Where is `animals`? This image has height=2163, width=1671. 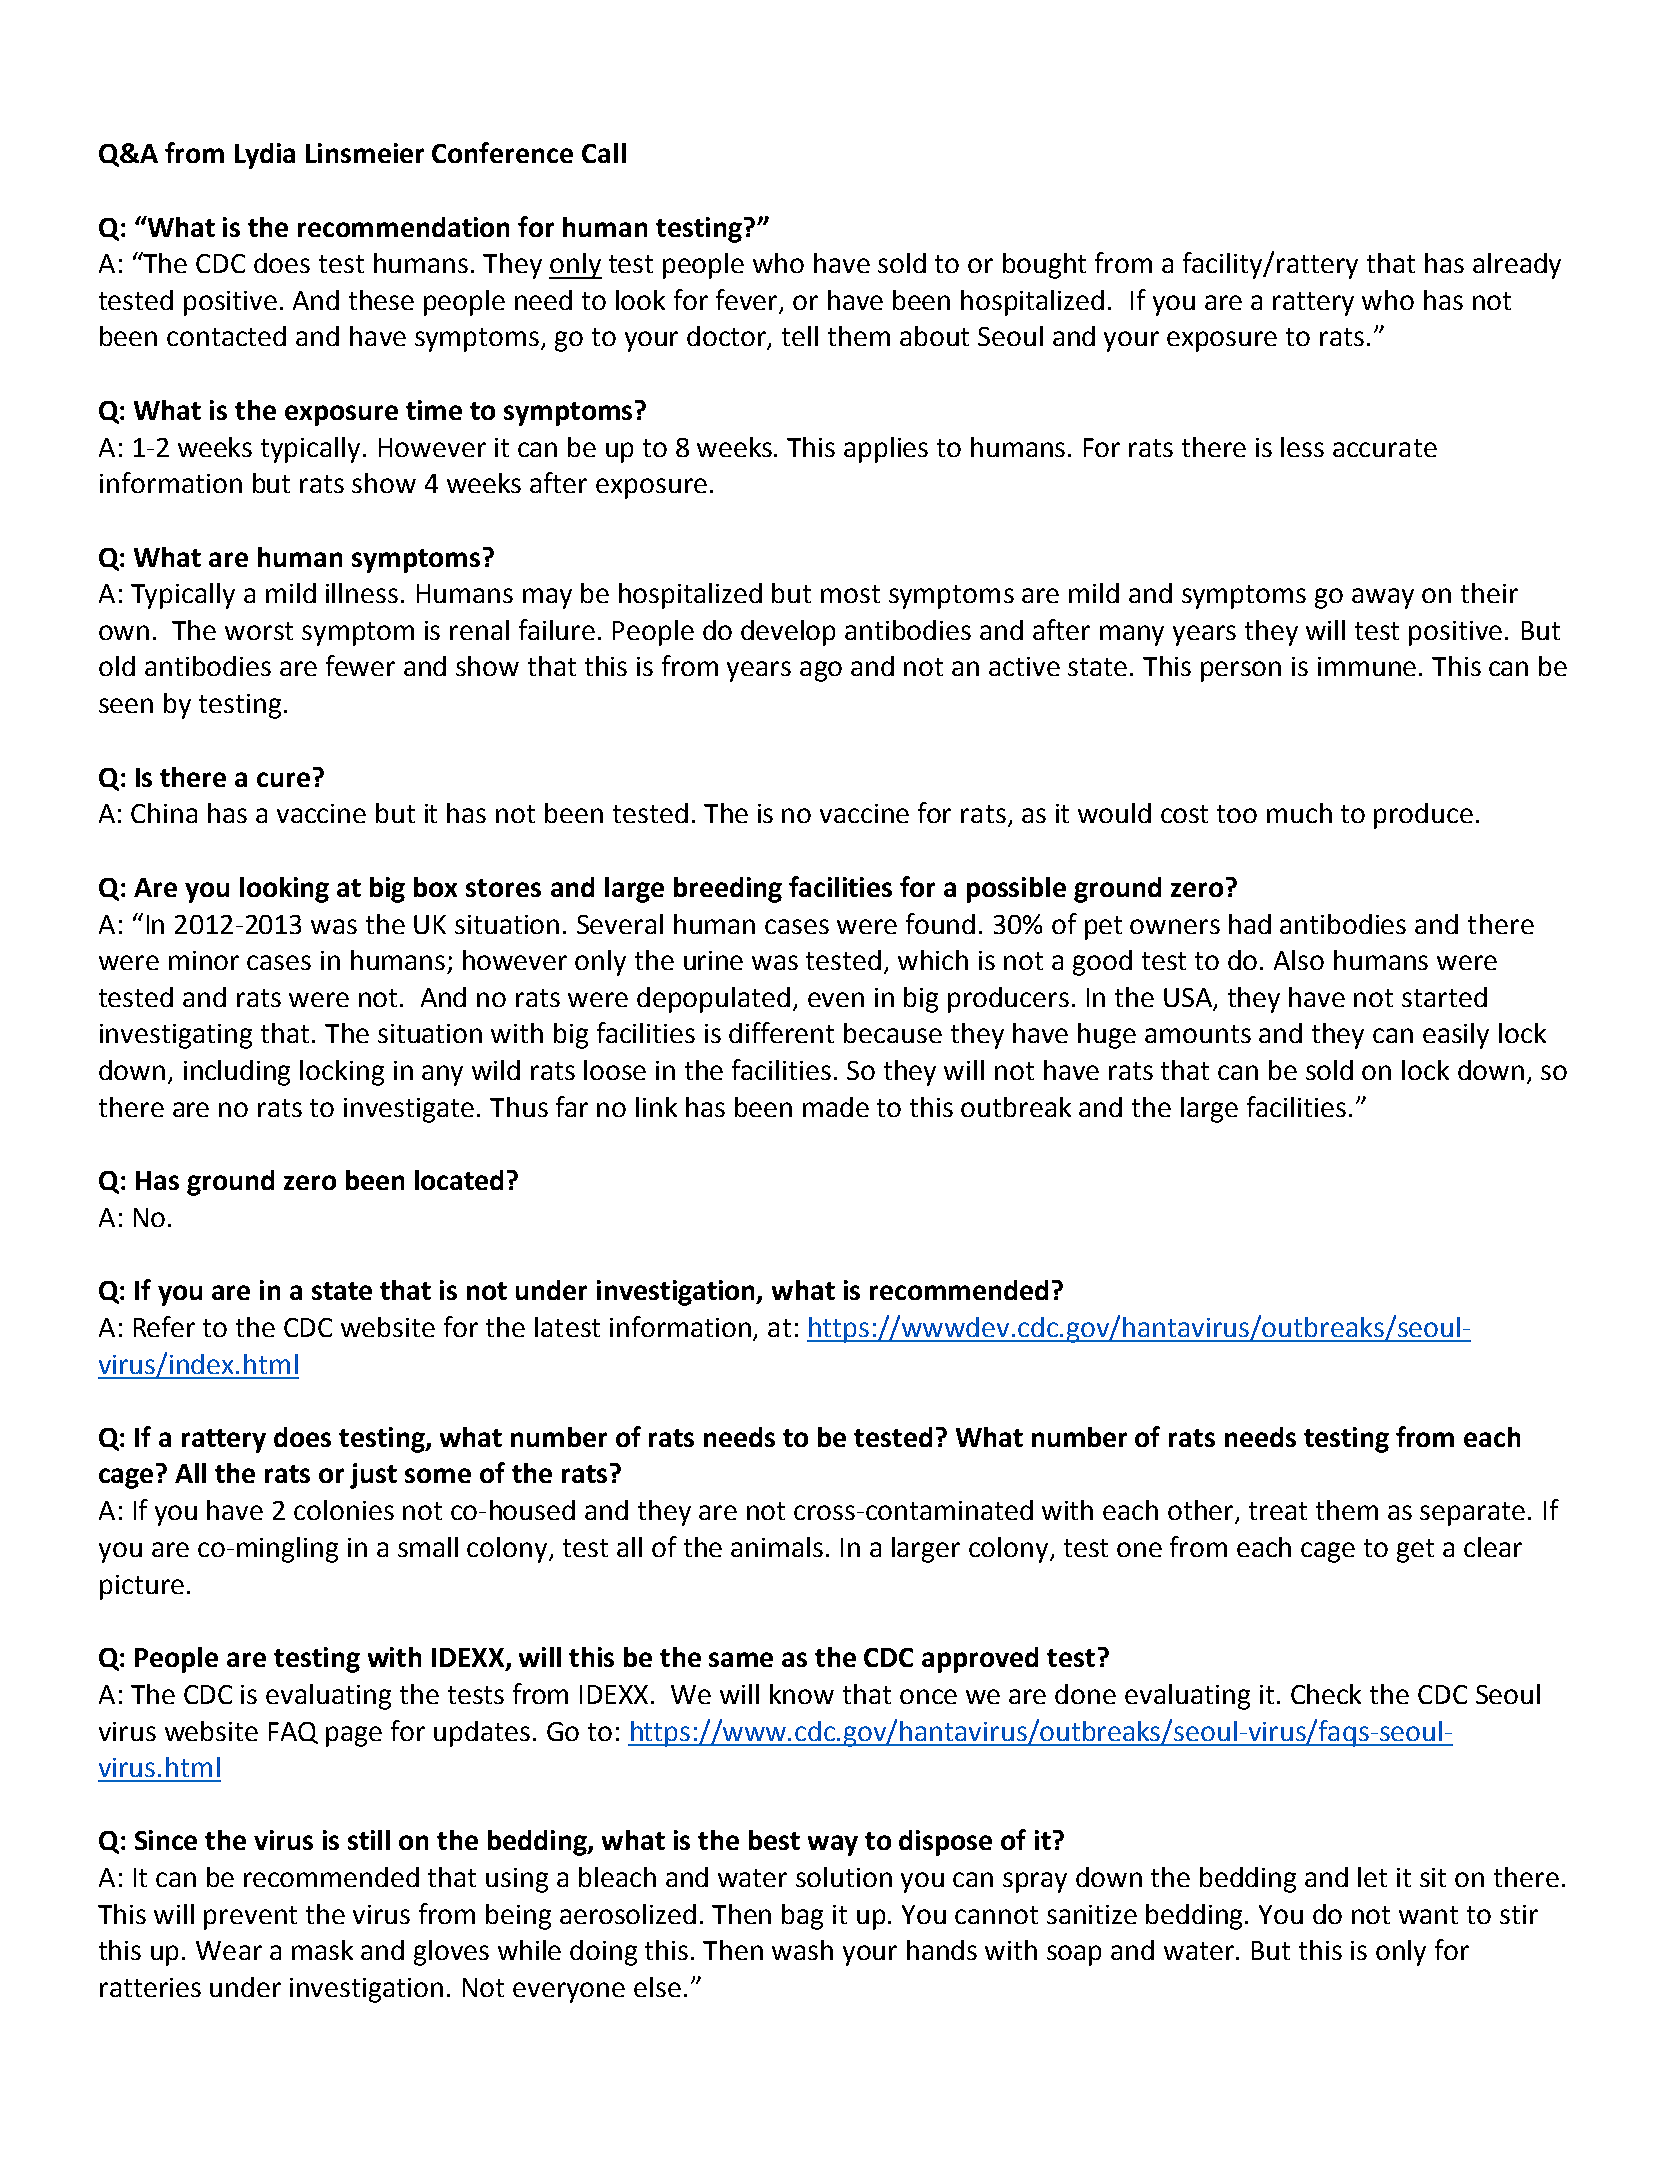 animals is located at coordinates (777, 1547).
